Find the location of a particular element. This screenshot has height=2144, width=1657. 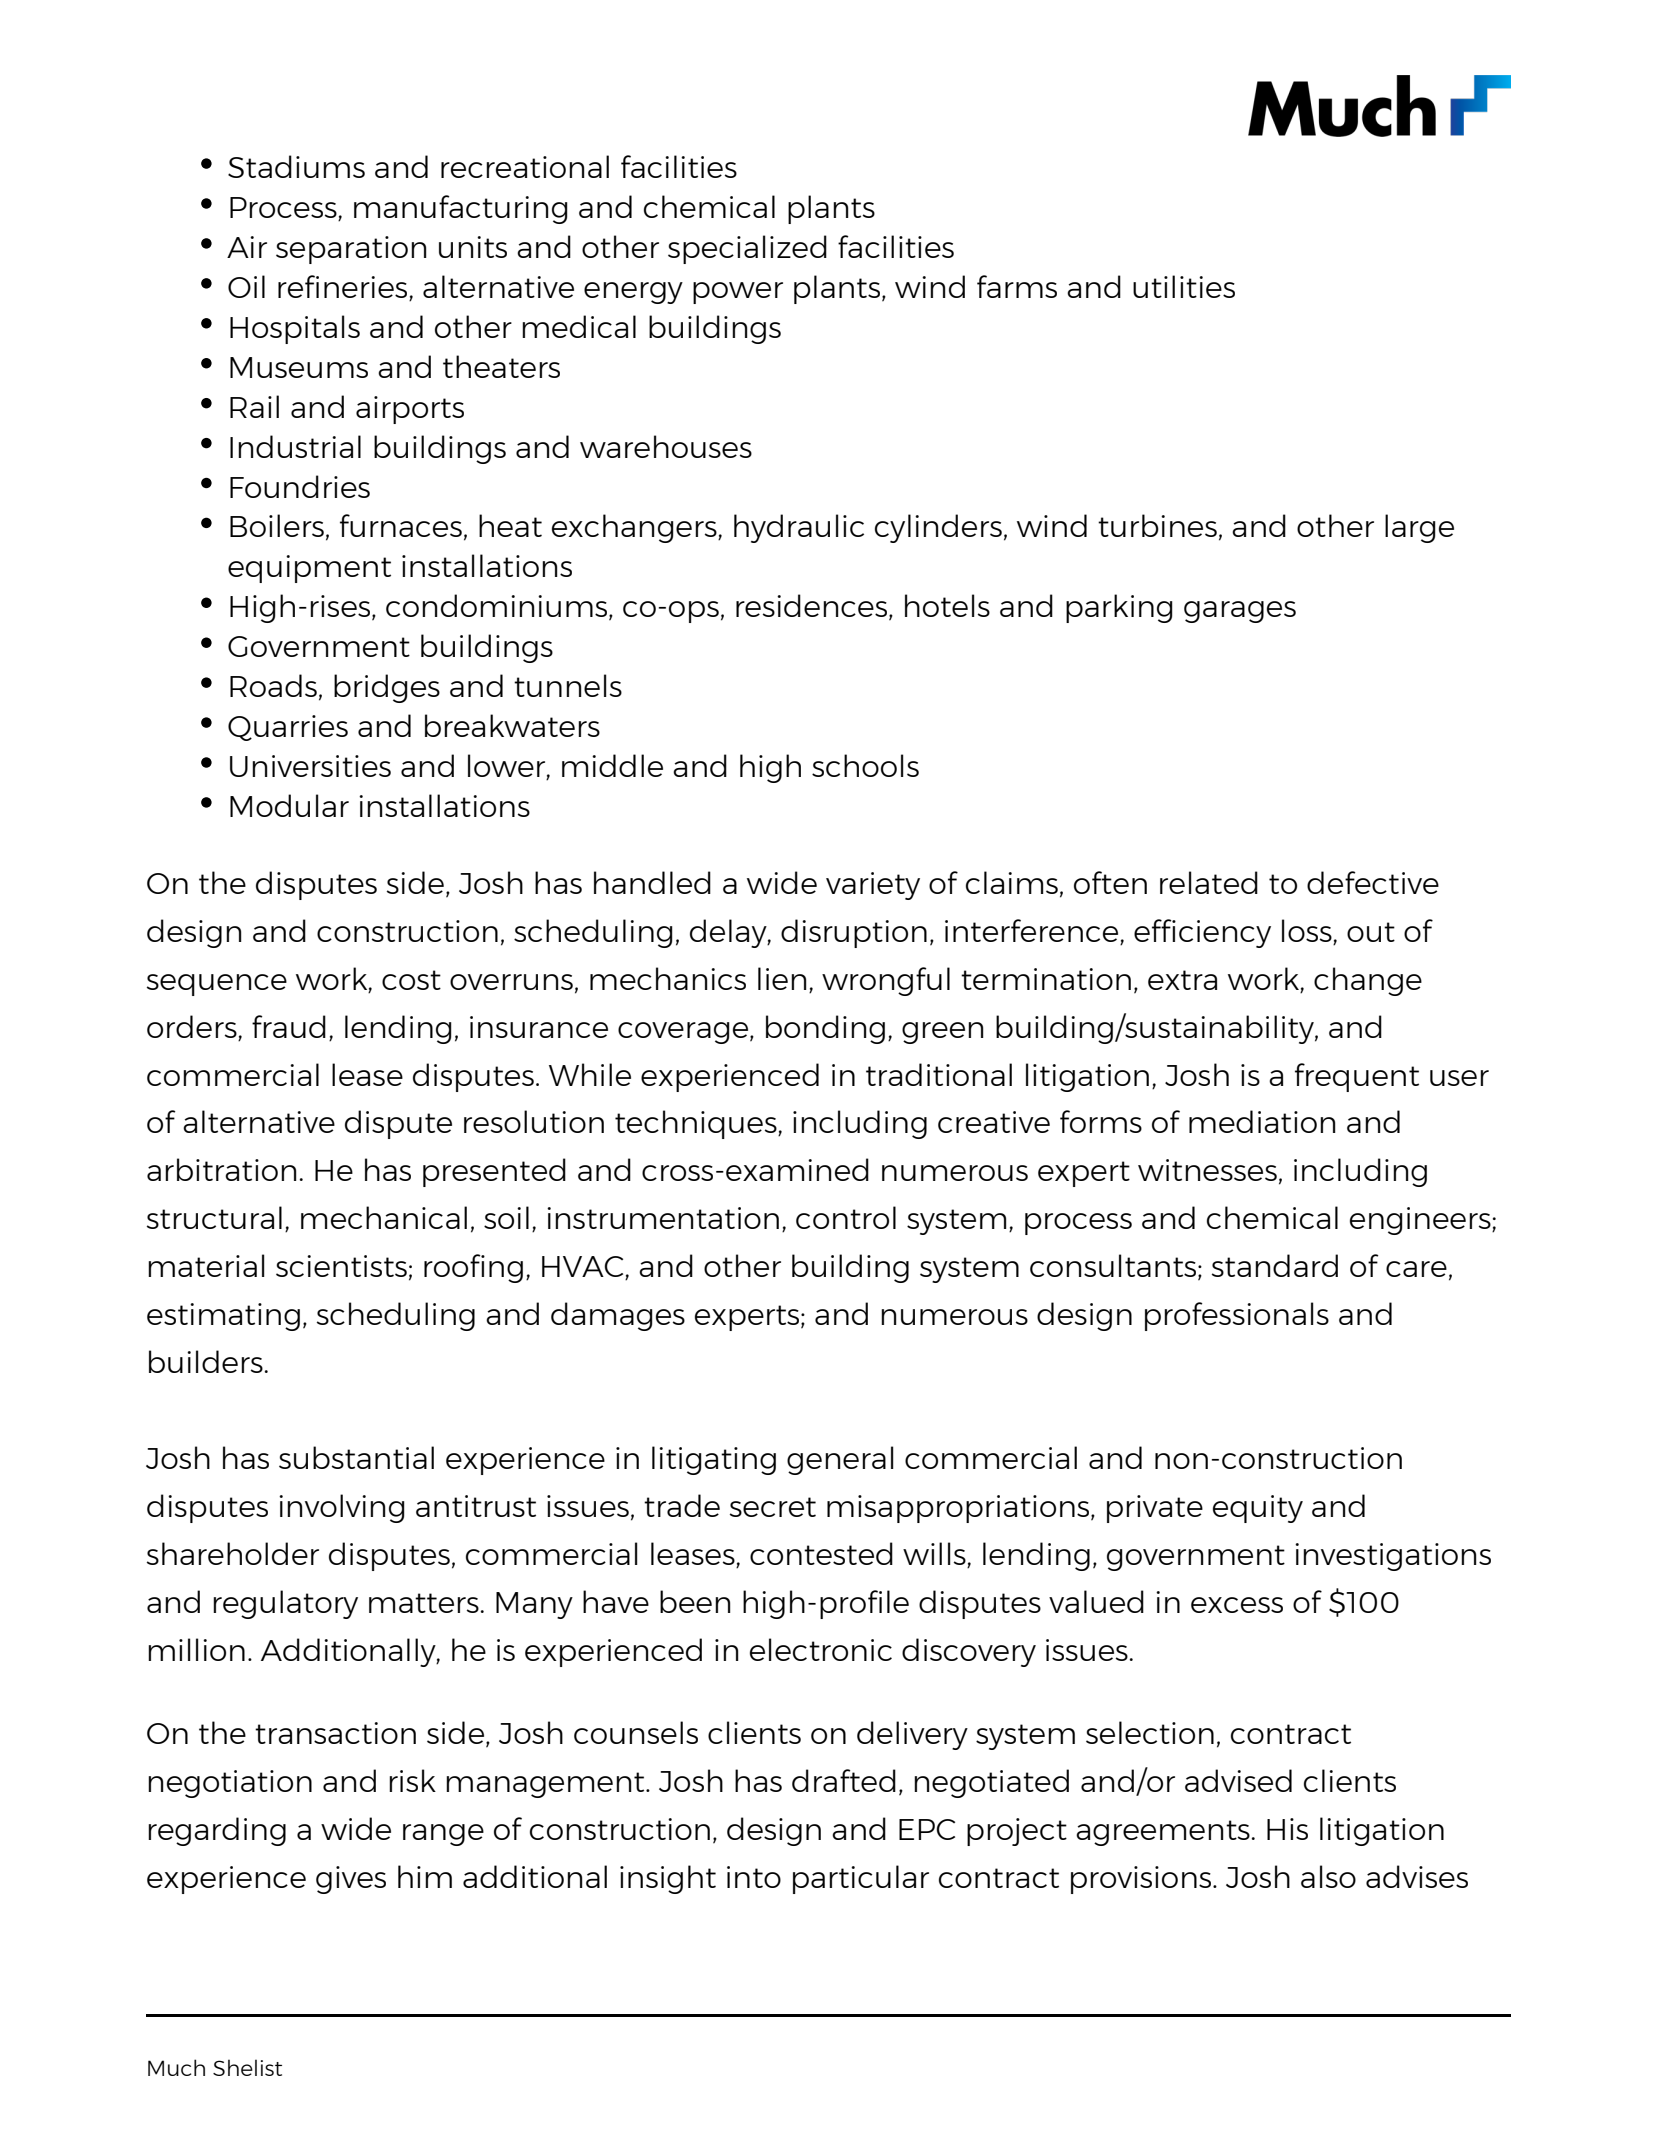

separation is located at coordinates (351, 250).
